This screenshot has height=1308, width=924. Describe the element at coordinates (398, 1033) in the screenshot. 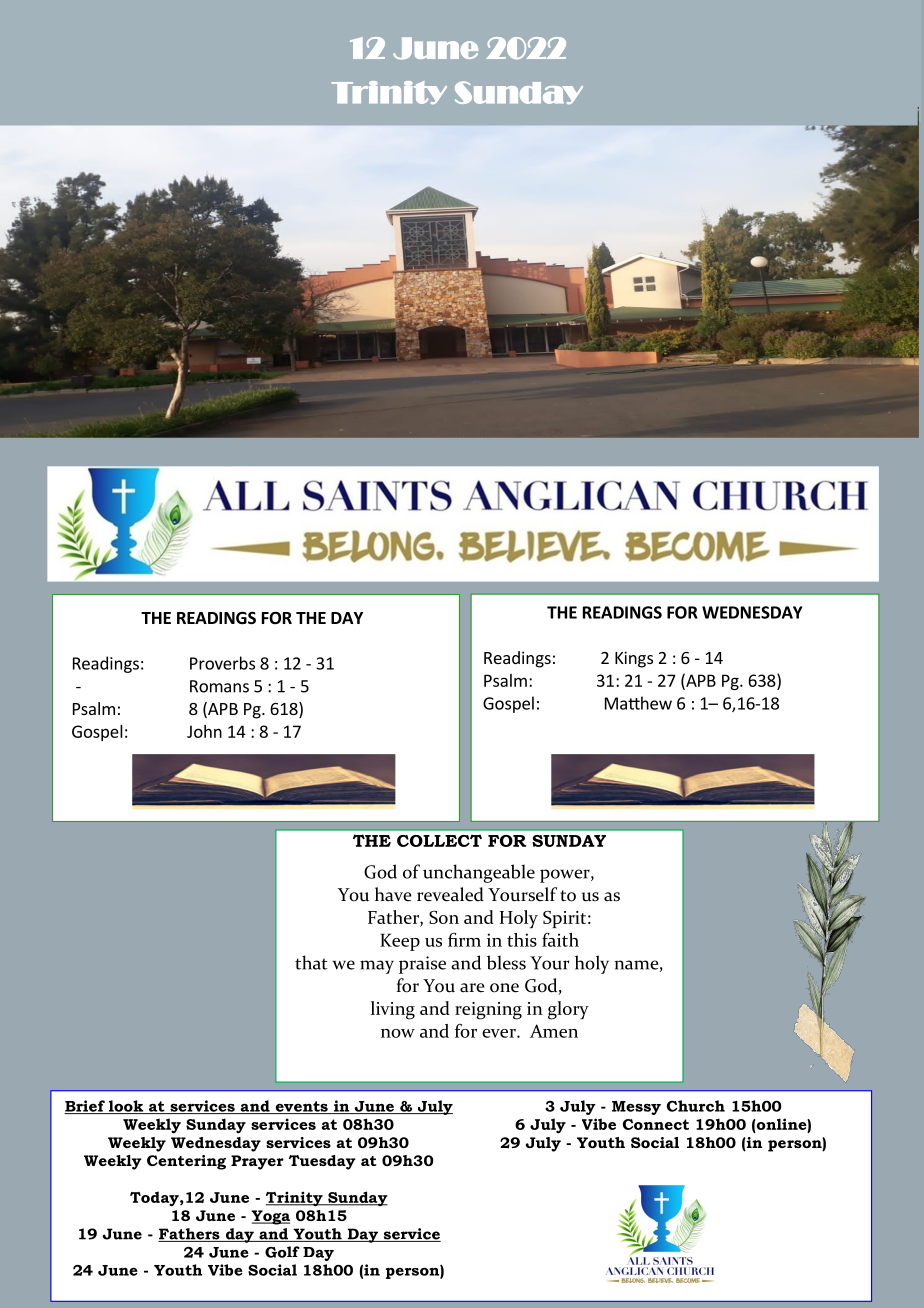

I see `now` at that location.
